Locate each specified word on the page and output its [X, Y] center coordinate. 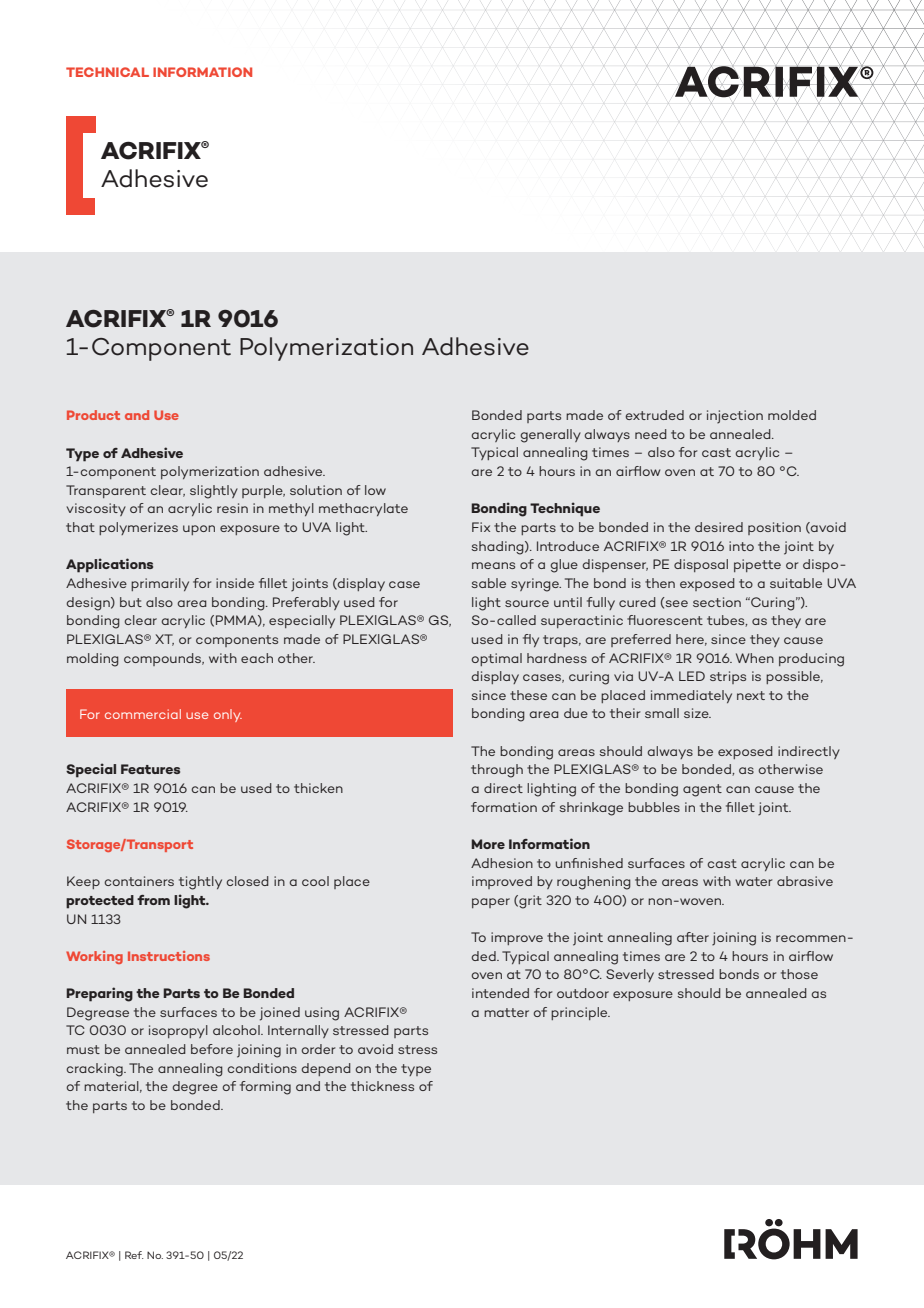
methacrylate [363, 509]
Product [93, 415]
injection [735, 417]
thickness [382, 1086]
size [697, 713]
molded [792, 415]
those [799, 974]
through [497, 771]
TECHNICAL [107, 72]
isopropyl [178, 1031]
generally [550, 436]
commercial [143, 714]
